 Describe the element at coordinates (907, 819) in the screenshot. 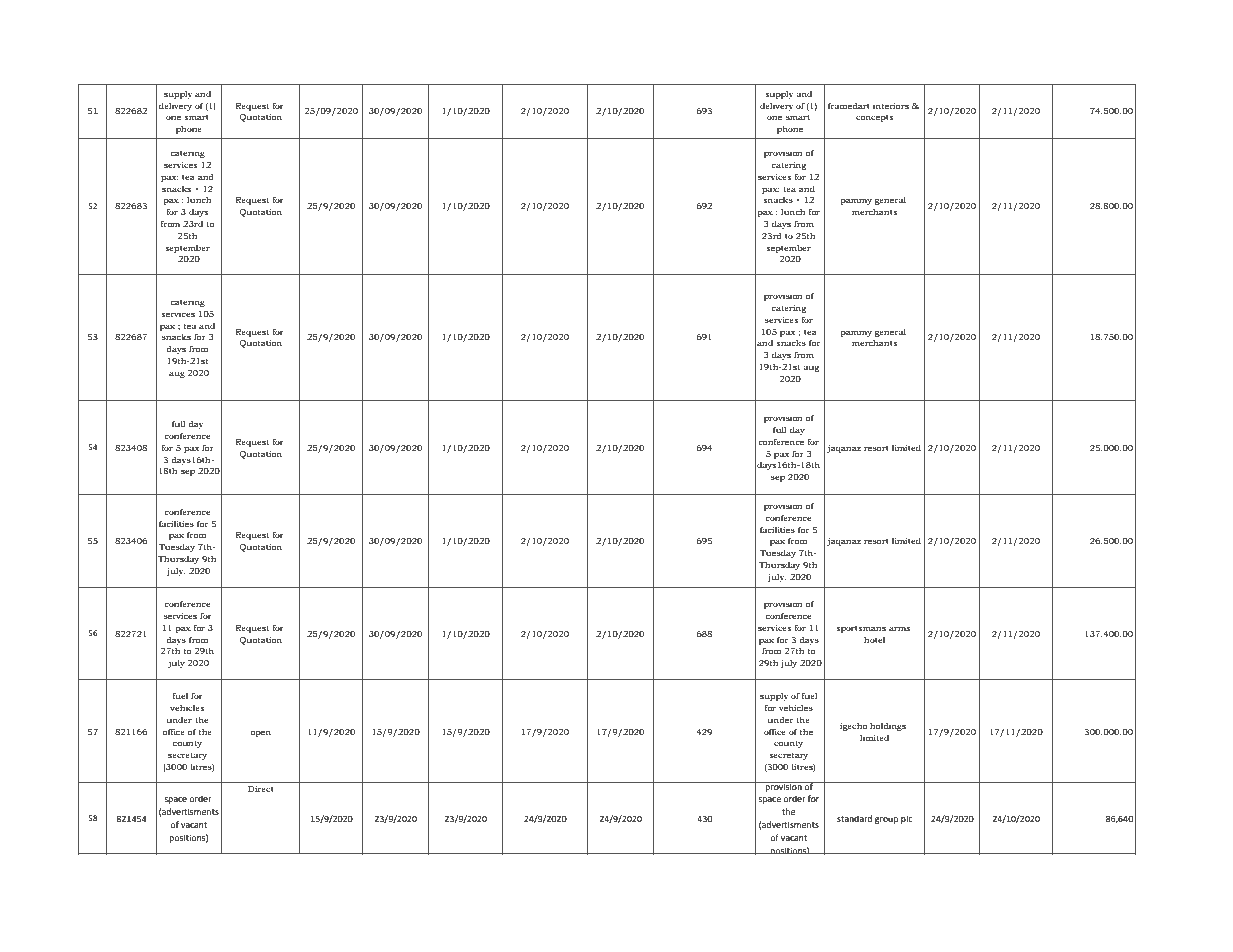

I see `plc` at that location.
